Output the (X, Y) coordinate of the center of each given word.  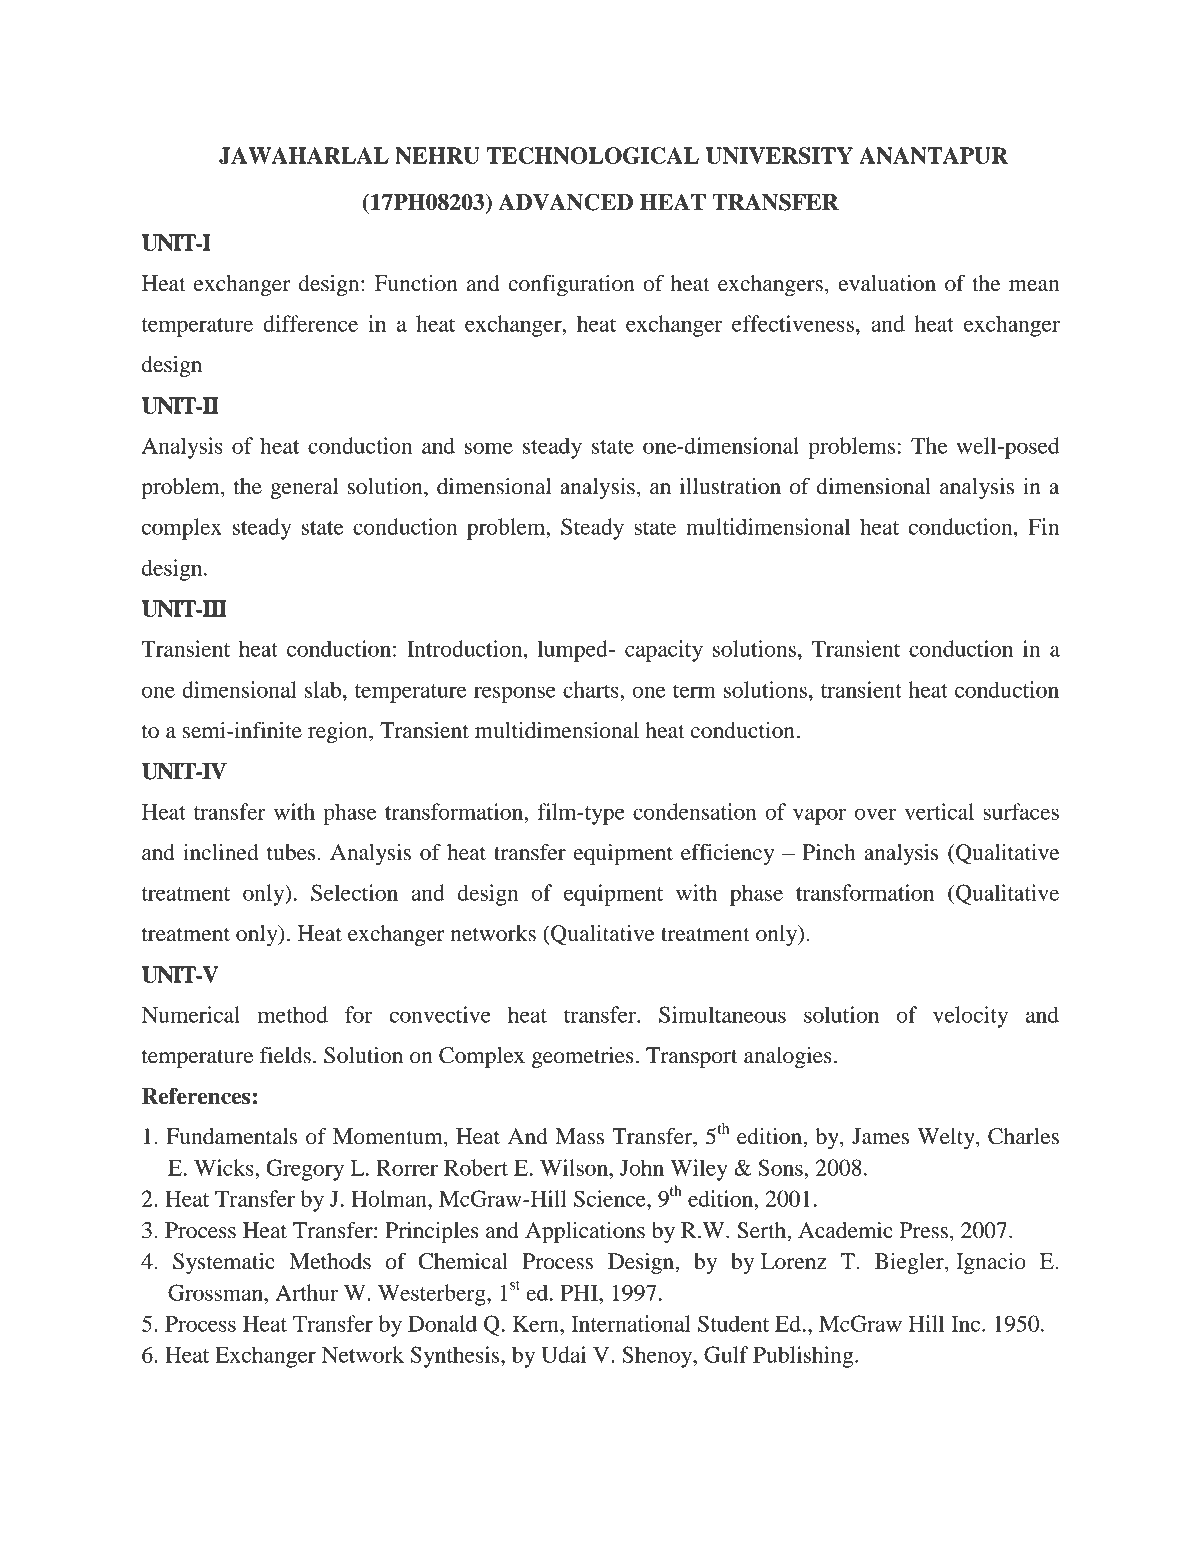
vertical (939, 811)
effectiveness (793, 323)
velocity (970, 1017)
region (339, 732)
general (304, 488)
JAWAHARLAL (304, 155)
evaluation (887, 283)
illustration (730, 486)
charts (592, 689)
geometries (583, 1057)
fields (285, 1055)
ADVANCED (565, 202)
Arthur (306, 1292)
